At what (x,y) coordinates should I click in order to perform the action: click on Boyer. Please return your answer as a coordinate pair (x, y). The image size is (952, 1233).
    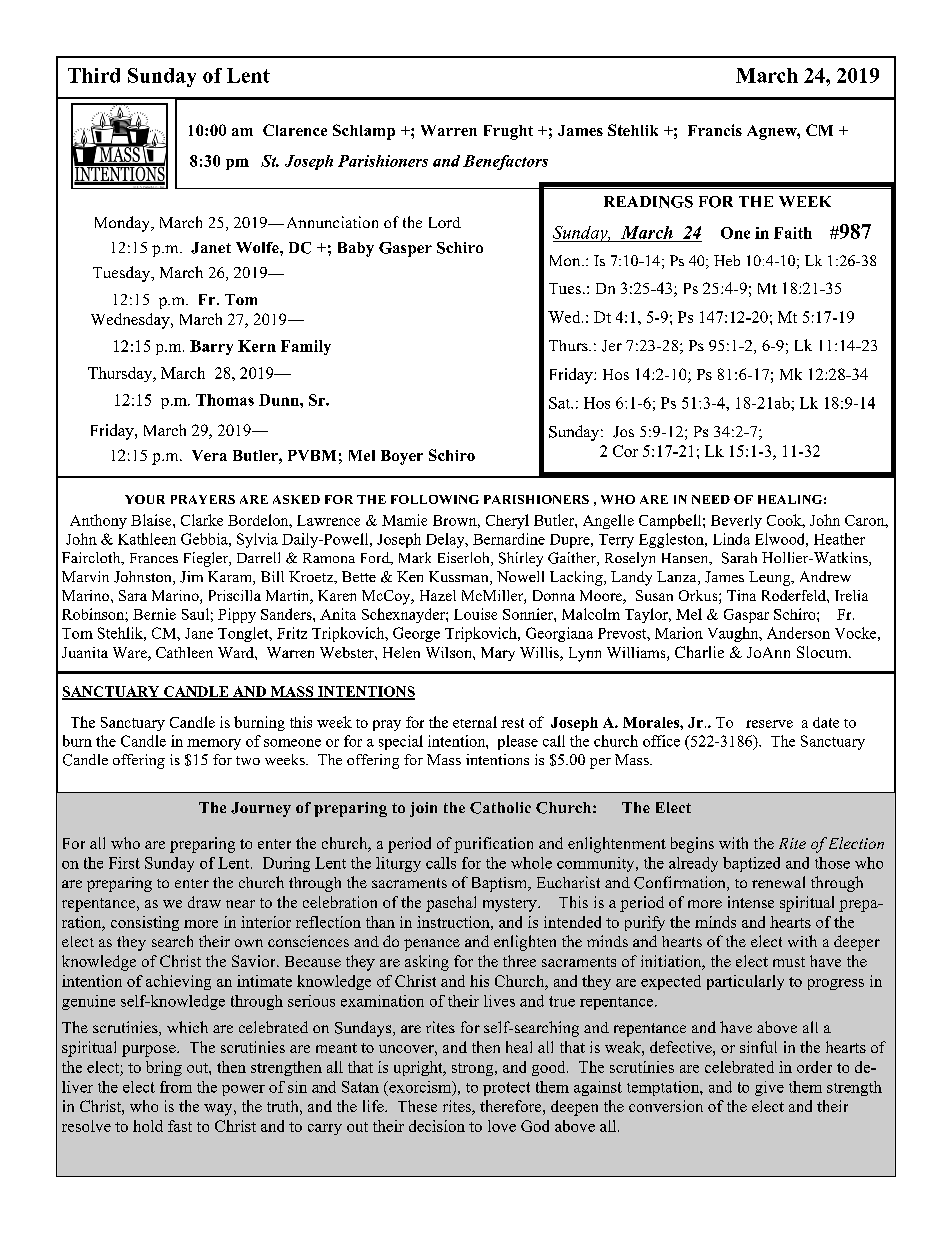
    Looking at the image, I should click on (402, 457).
